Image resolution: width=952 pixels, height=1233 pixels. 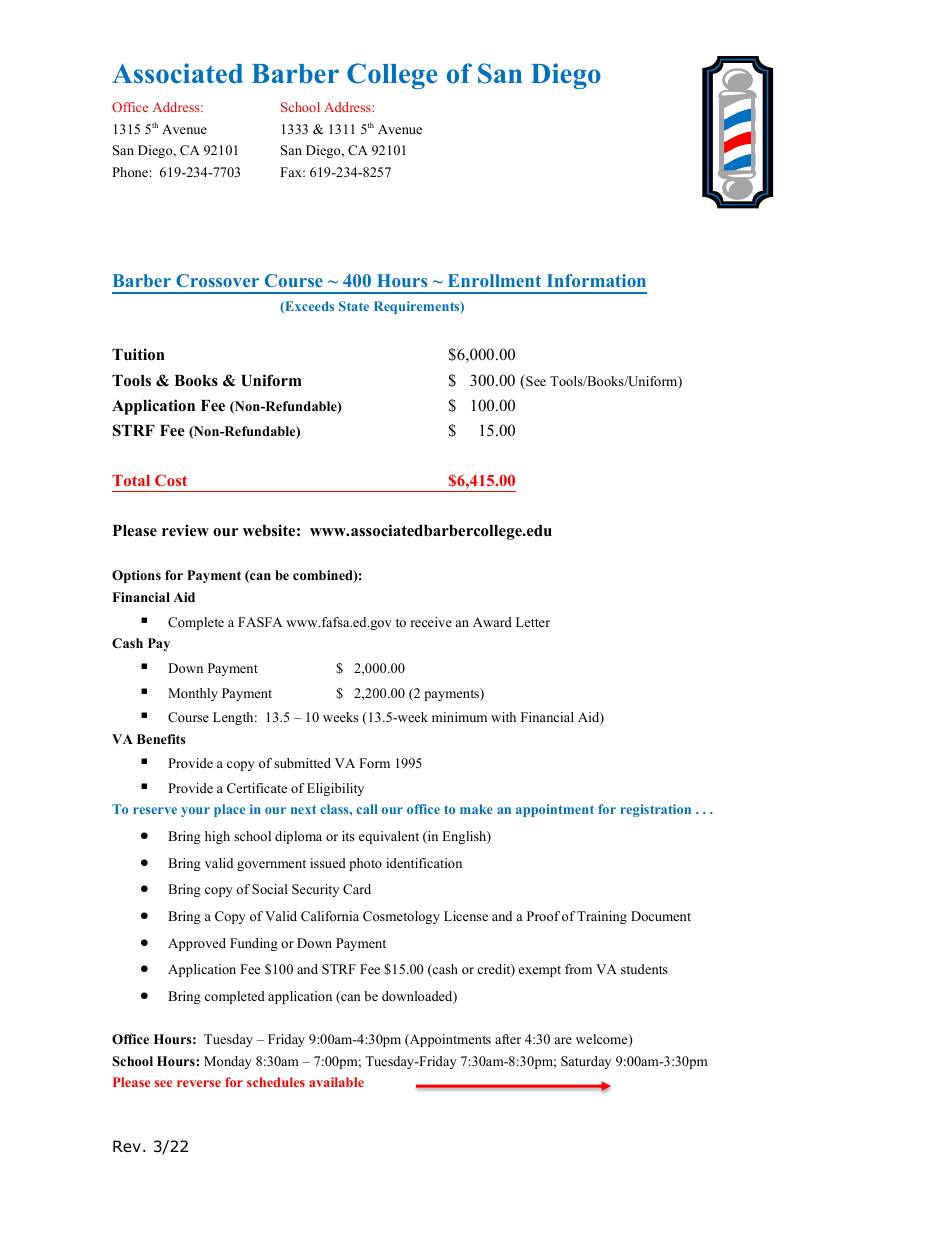 What do you see at coordinates (367, 809) in the image?
I see `call` at bounding box center [367, 809].
